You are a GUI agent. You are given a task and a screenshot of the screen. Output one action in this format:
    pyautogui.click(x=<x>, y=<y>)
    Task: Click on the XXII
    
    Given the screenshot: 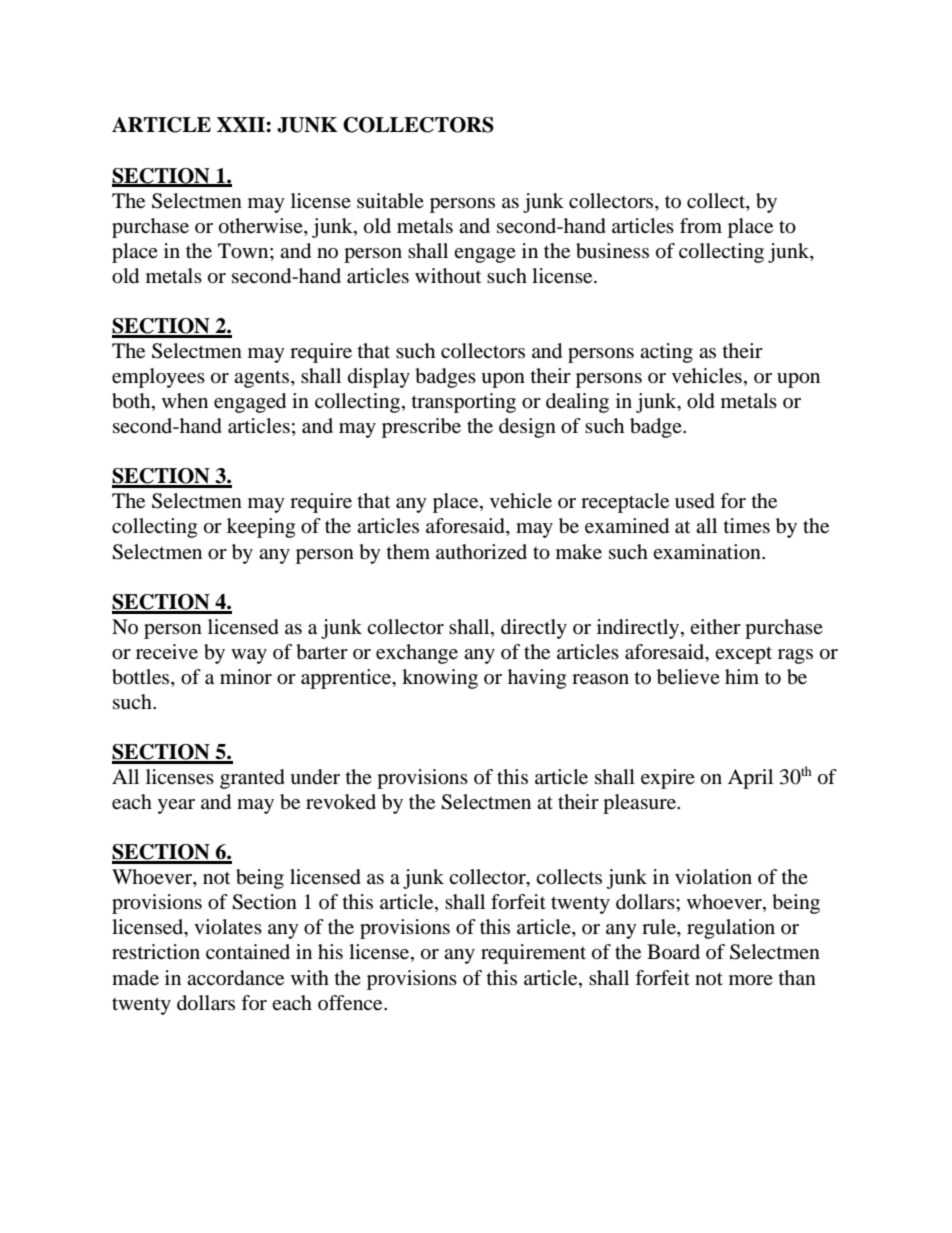 What is the action you would take?
    pyautogui.click(x=242, y=124)
